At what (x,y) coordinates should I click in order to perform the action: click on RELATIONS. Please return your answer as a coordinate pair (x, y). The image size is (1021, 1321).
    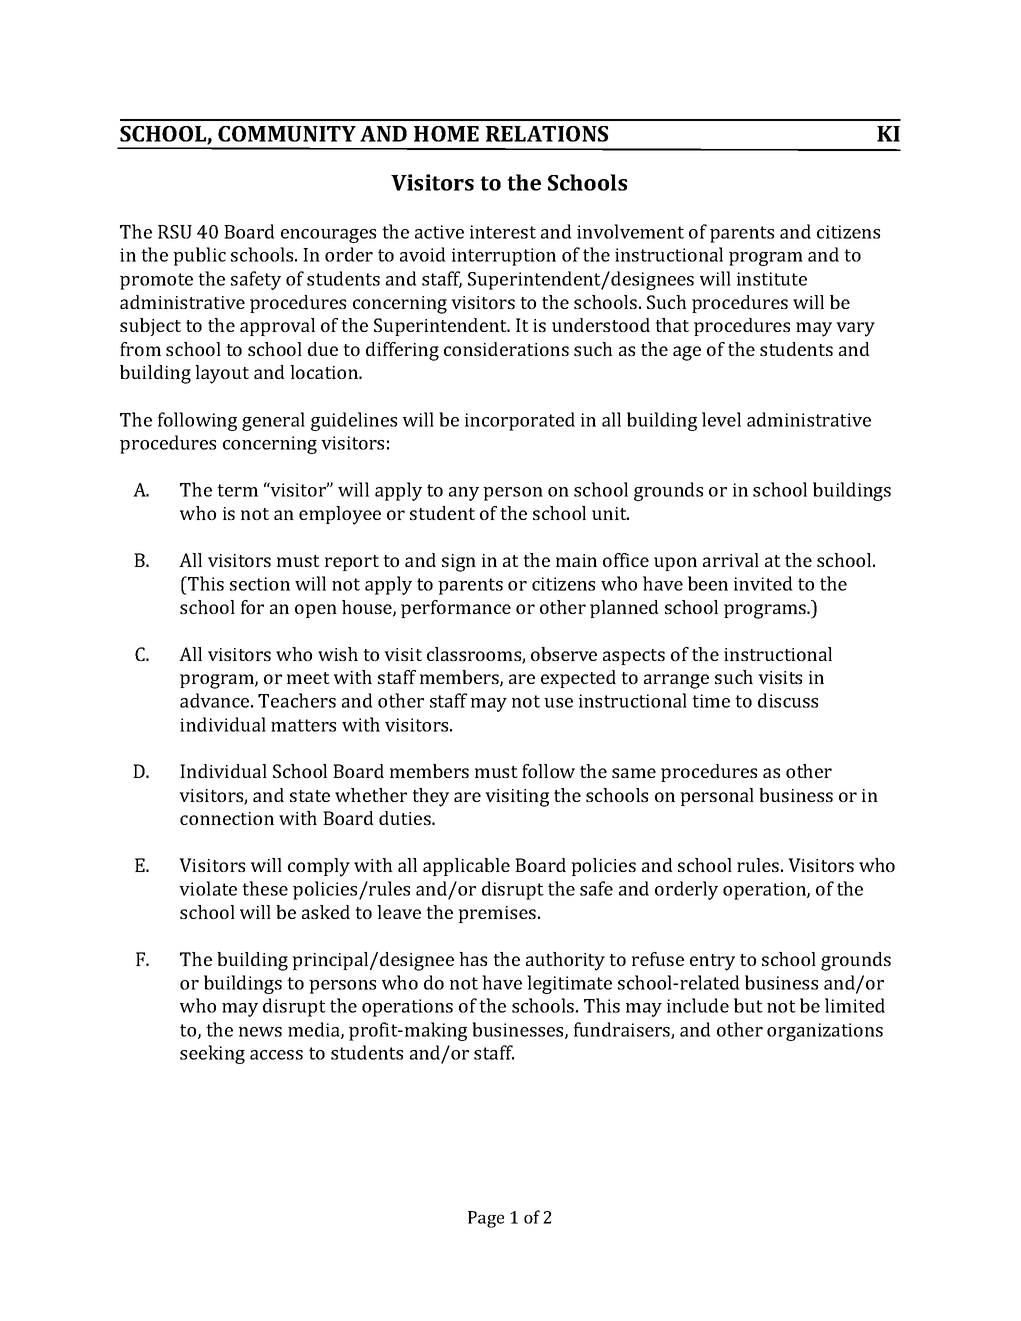
    Looking at the image, I should click on (547, 134).
